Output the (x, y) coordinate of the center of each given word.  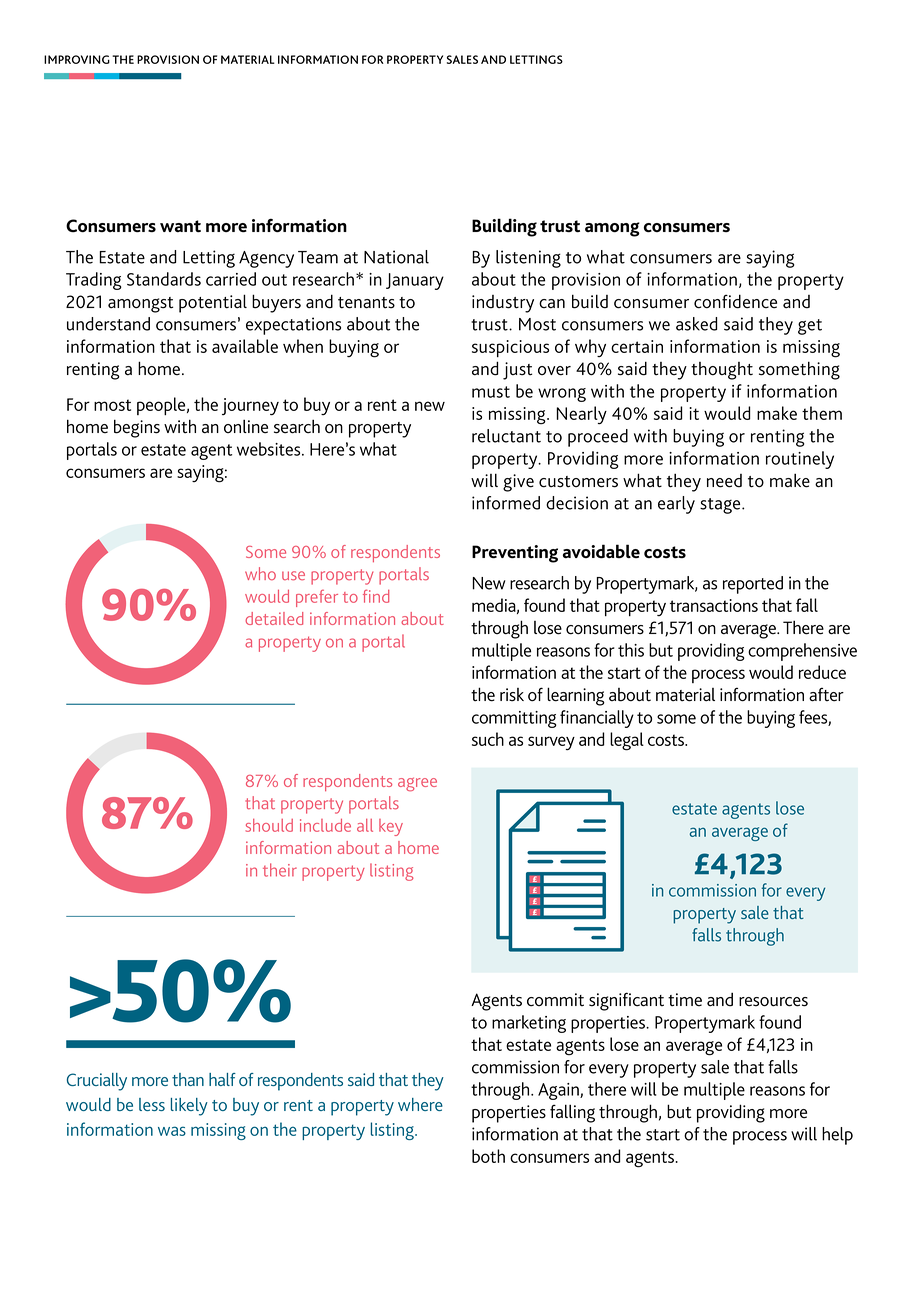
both (488, 1156)
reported (753, 585)
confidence (735, 301)
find (376, 596)
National (396, 257)
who (260, 573)
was (172, 1131)
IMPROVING (77, 59)
